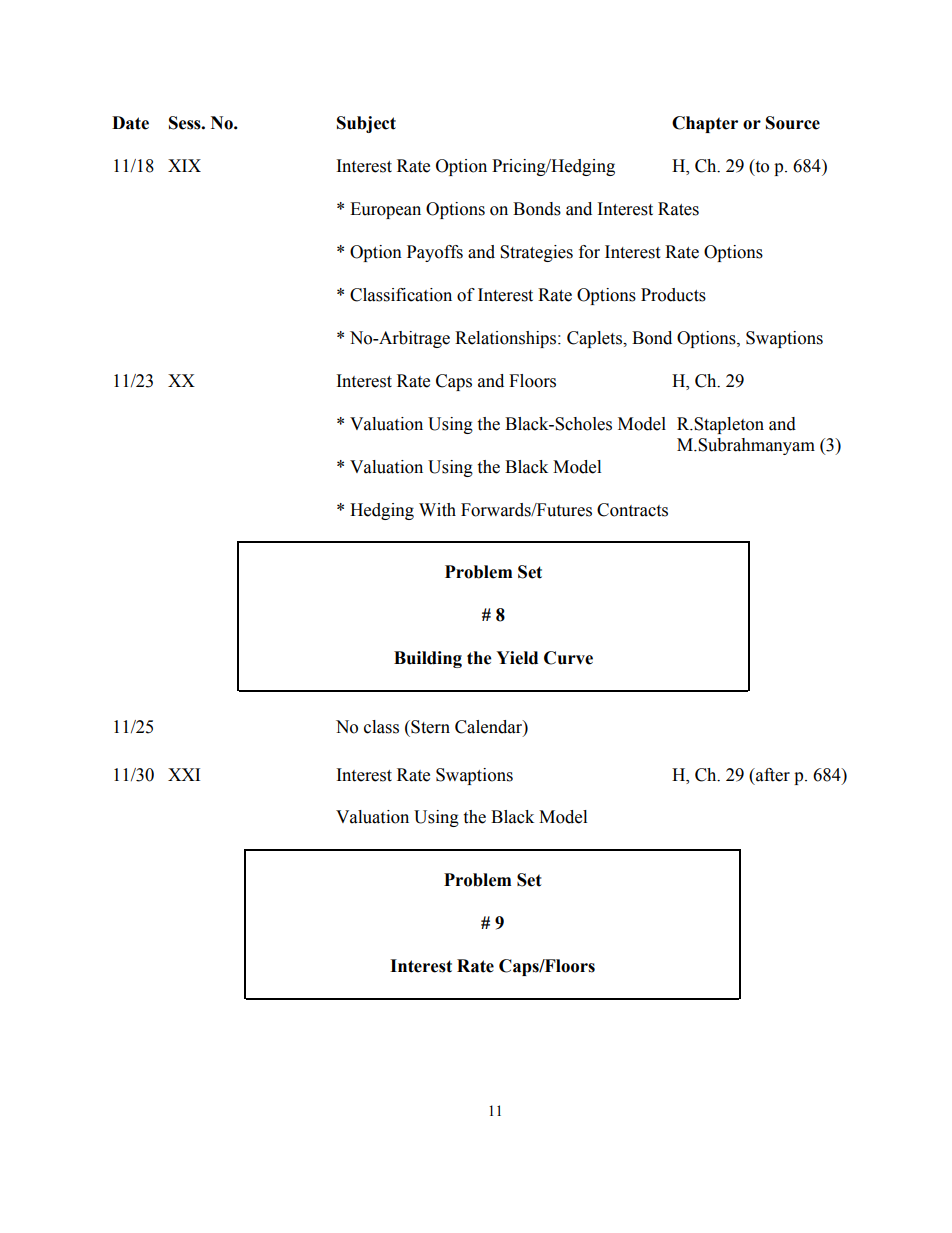 This image has height=1233, width=952. Describe the element at coordinates (632, 510) in the image. I see `Contracts` at that location.
